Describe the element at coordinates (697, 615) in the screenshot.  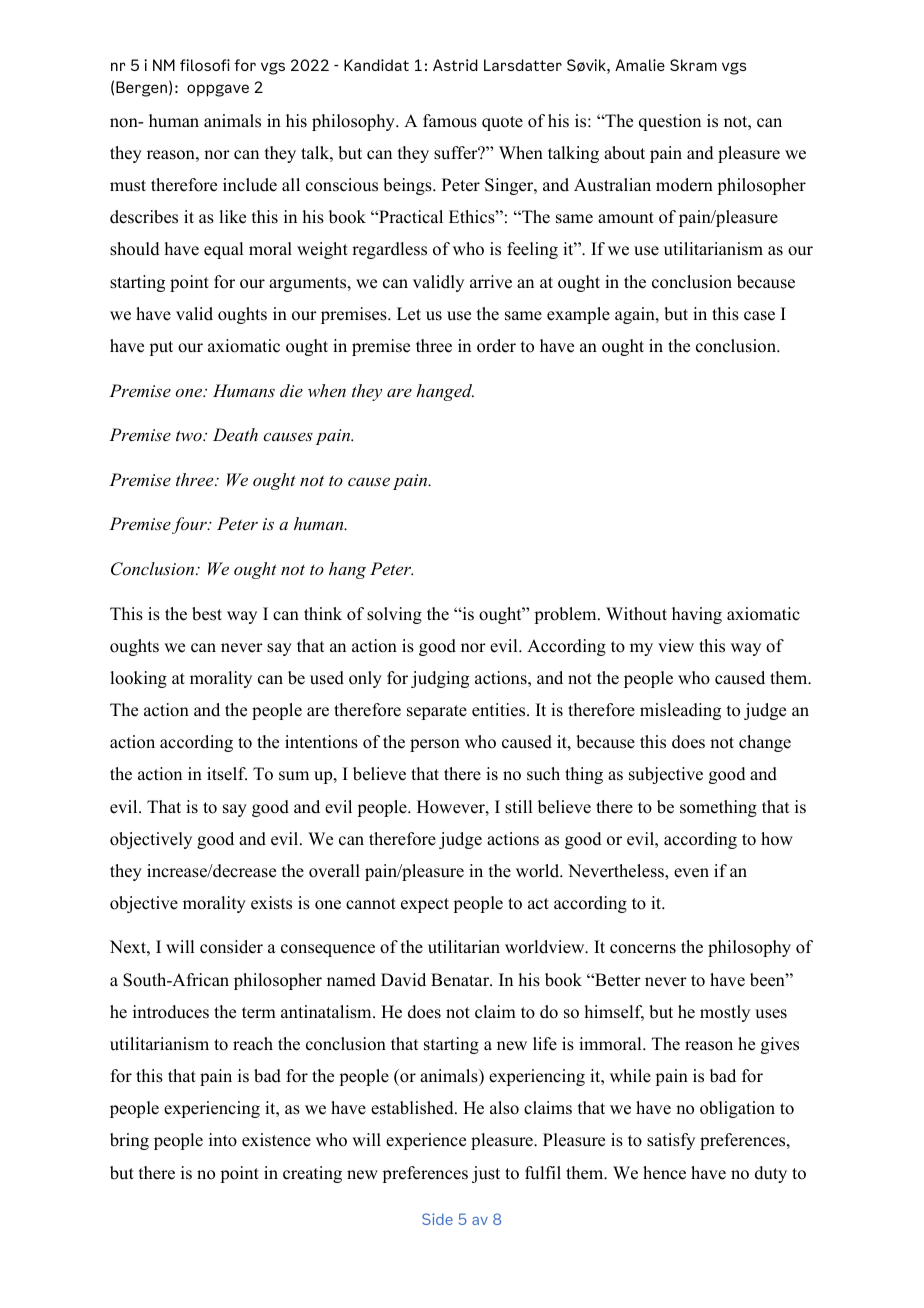
I see `having` at that location.
